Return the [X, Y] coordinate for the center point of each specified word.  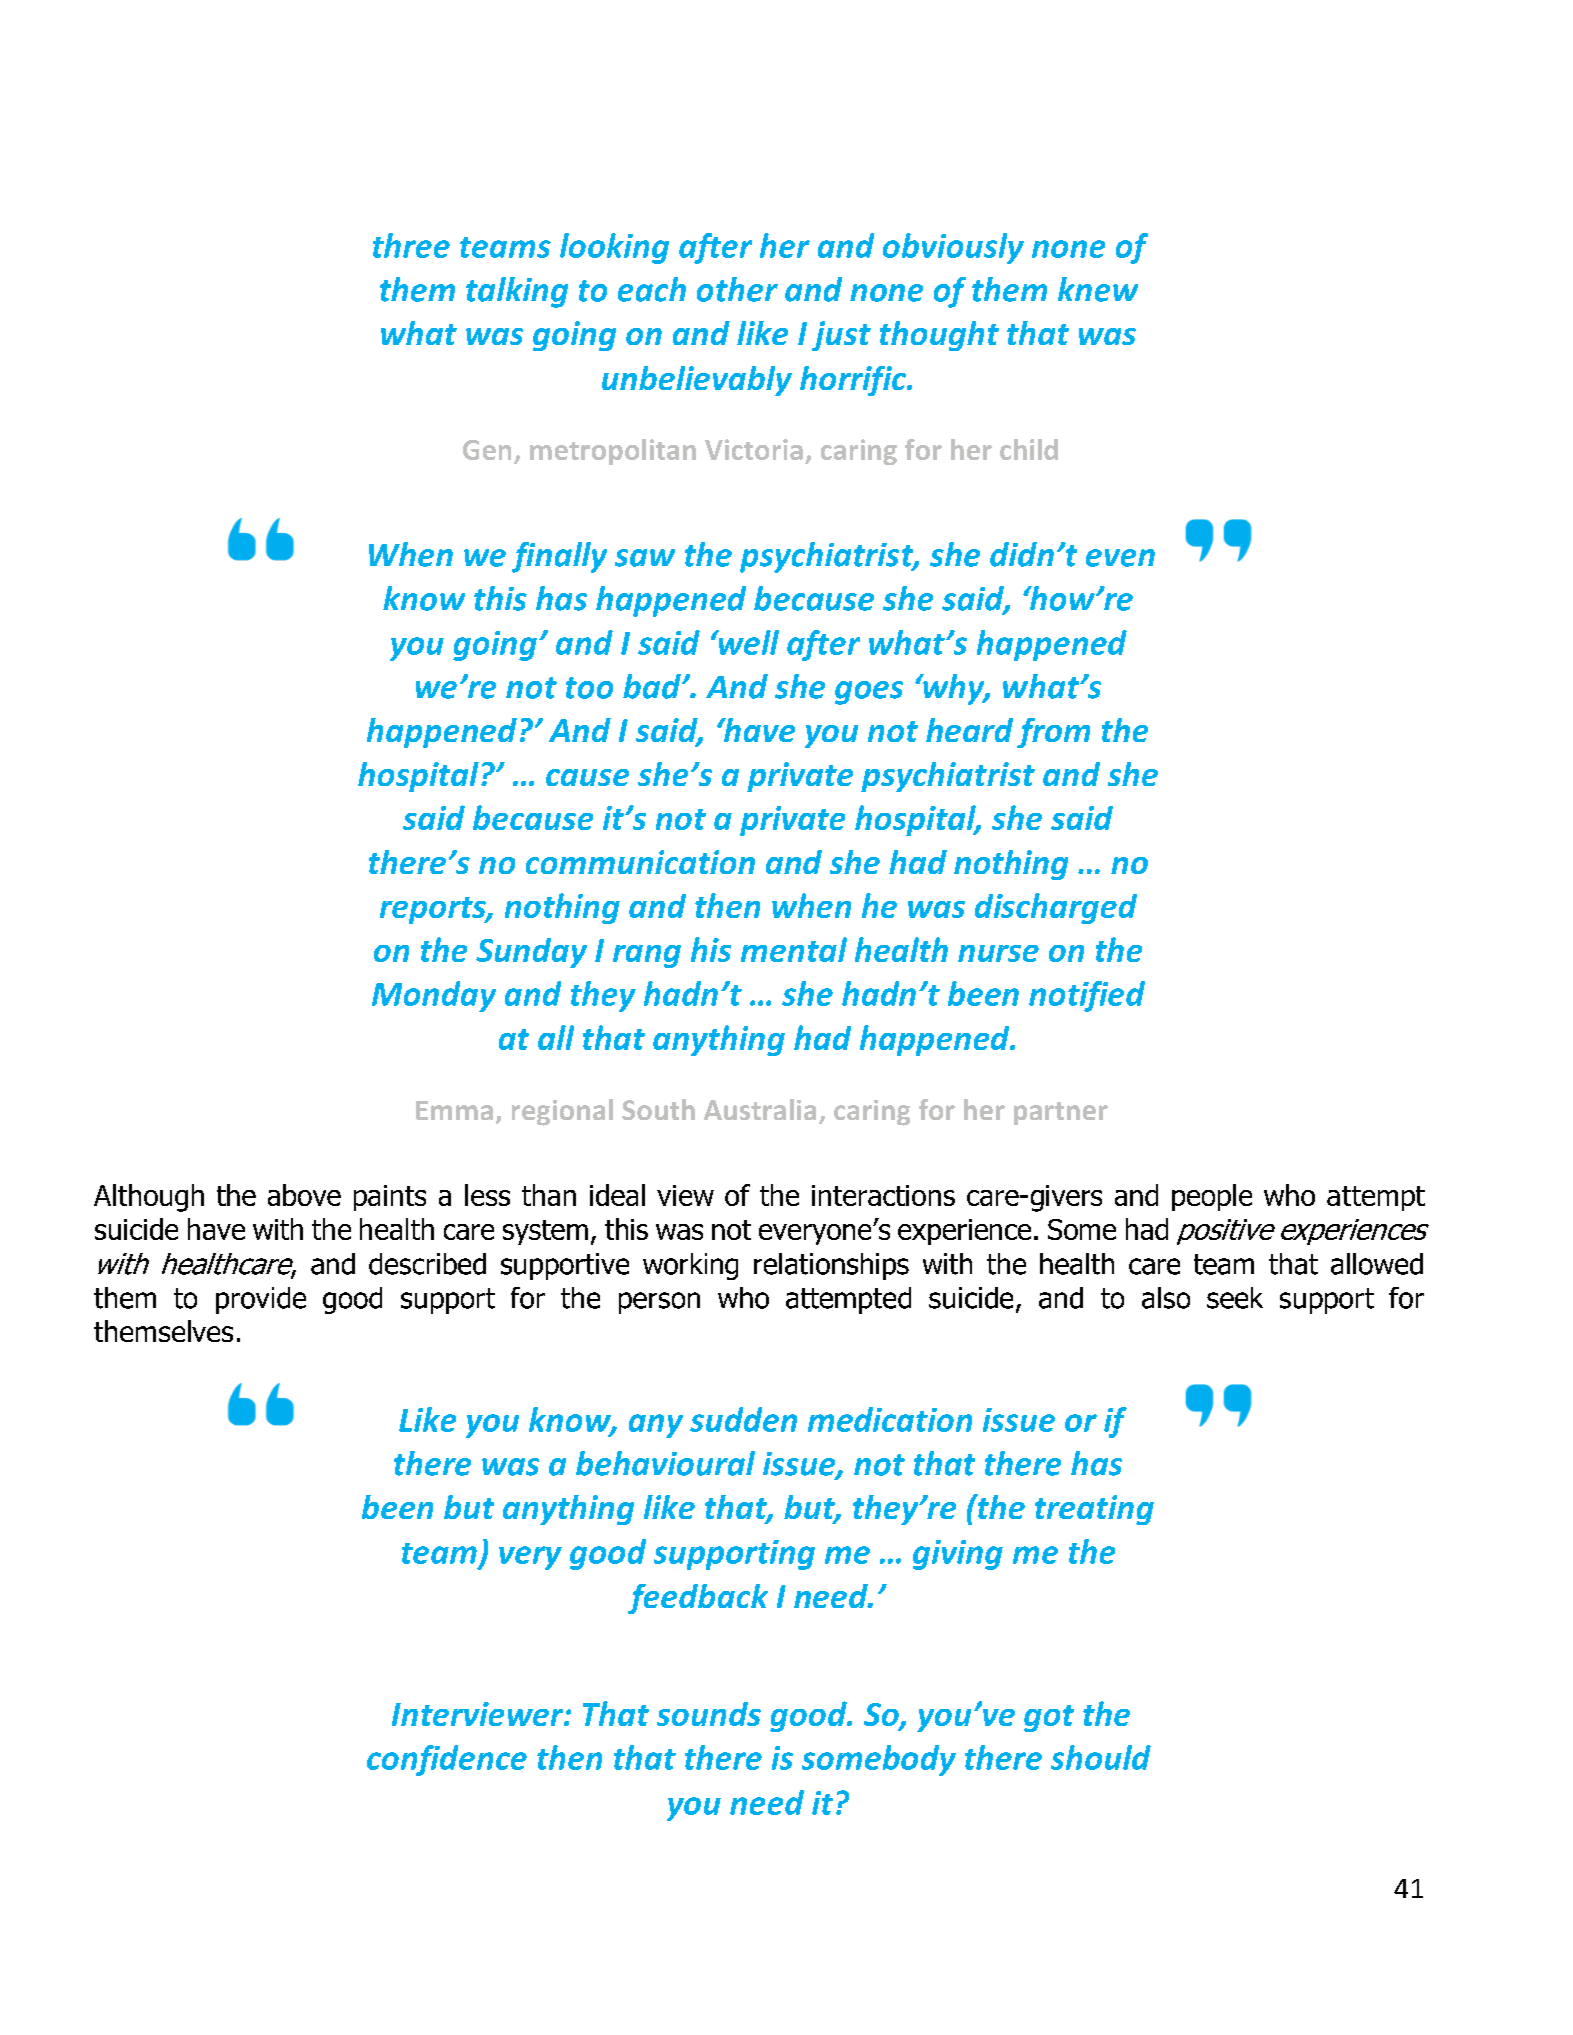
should [1101, 1757]
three [411, 245]
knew [1098, 289]
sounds [709, 1714]
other [737, 289]
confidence [447, 1760]
